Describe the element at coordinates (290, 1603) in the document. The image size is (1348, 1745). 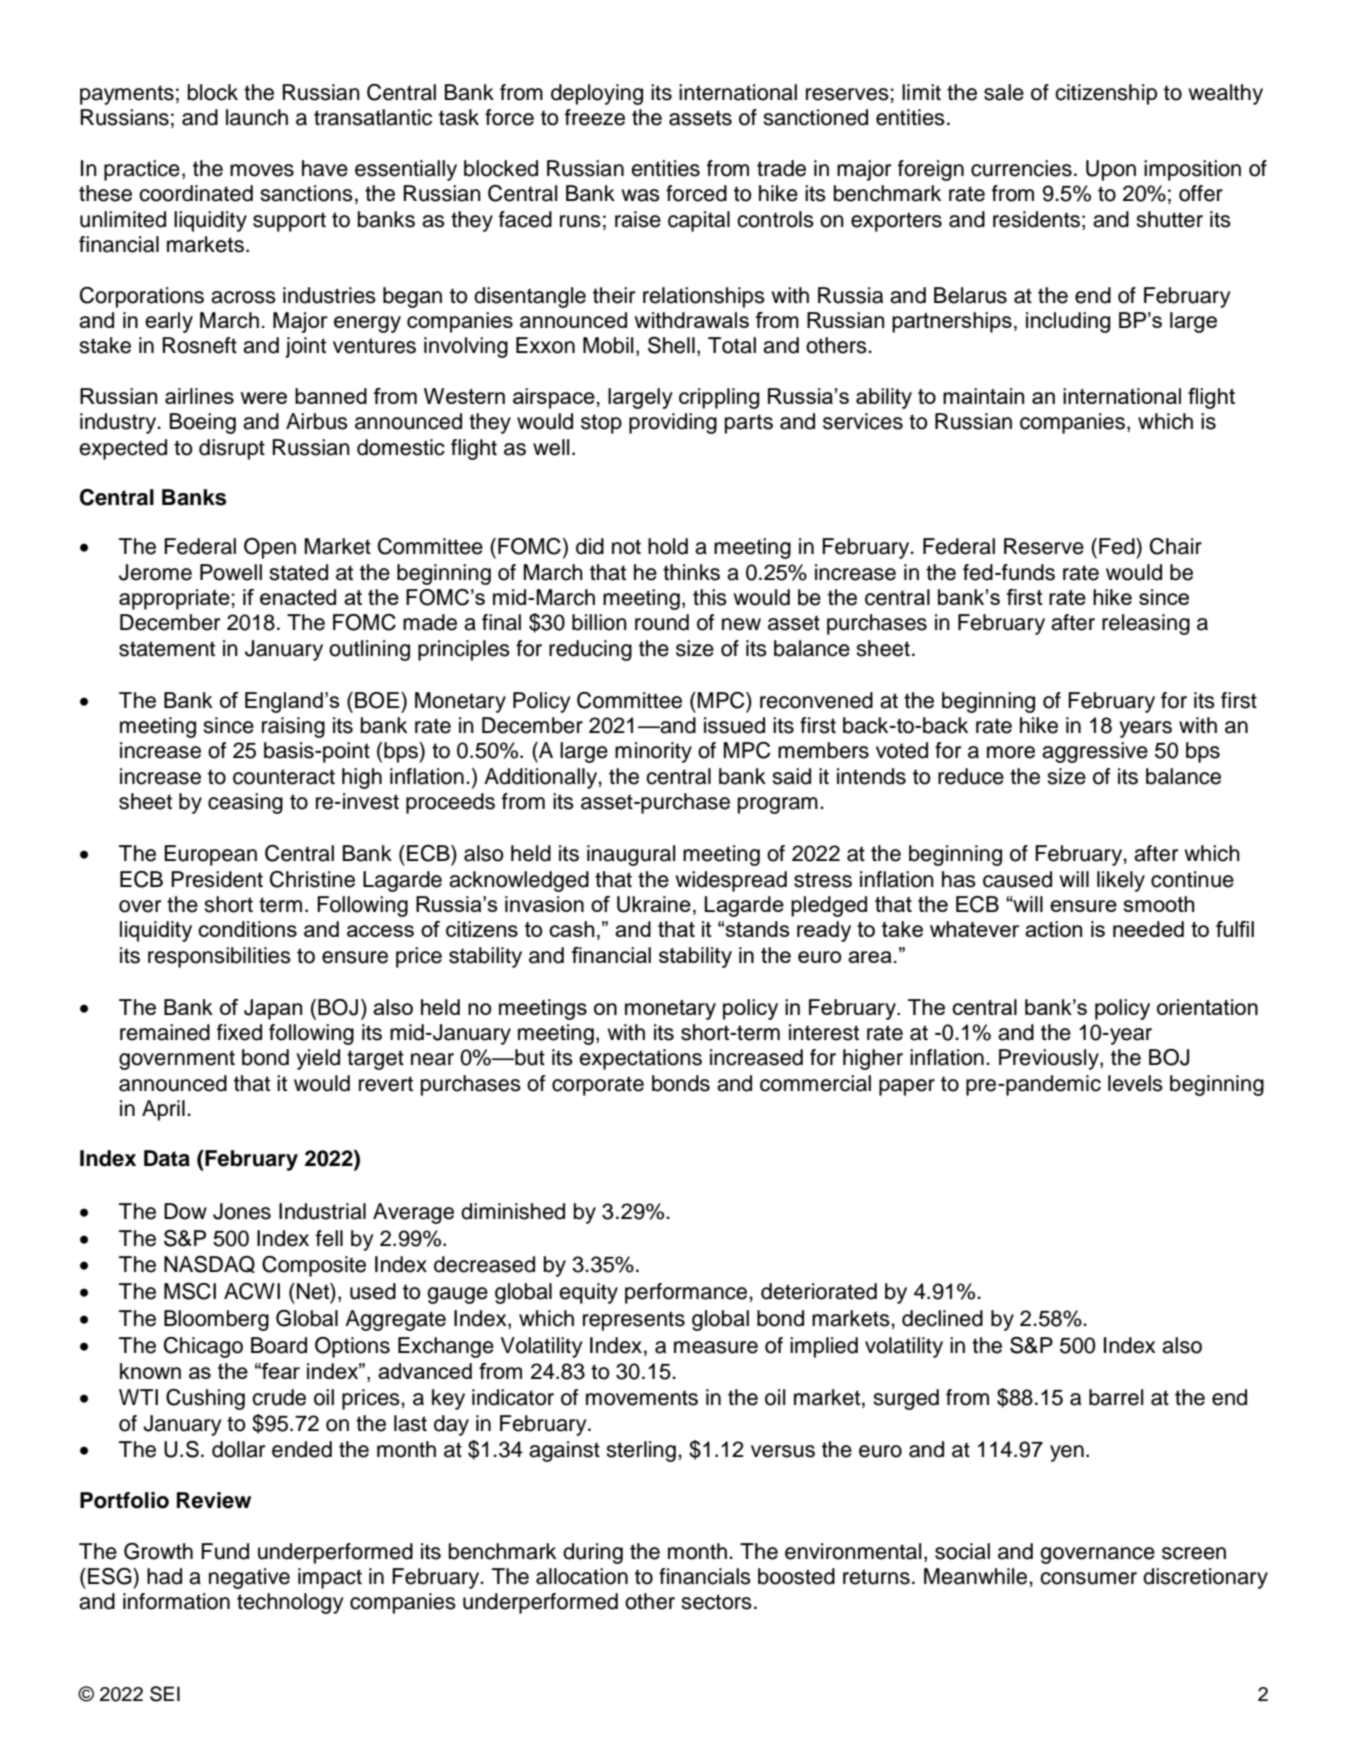
I see `technology` at that location.
